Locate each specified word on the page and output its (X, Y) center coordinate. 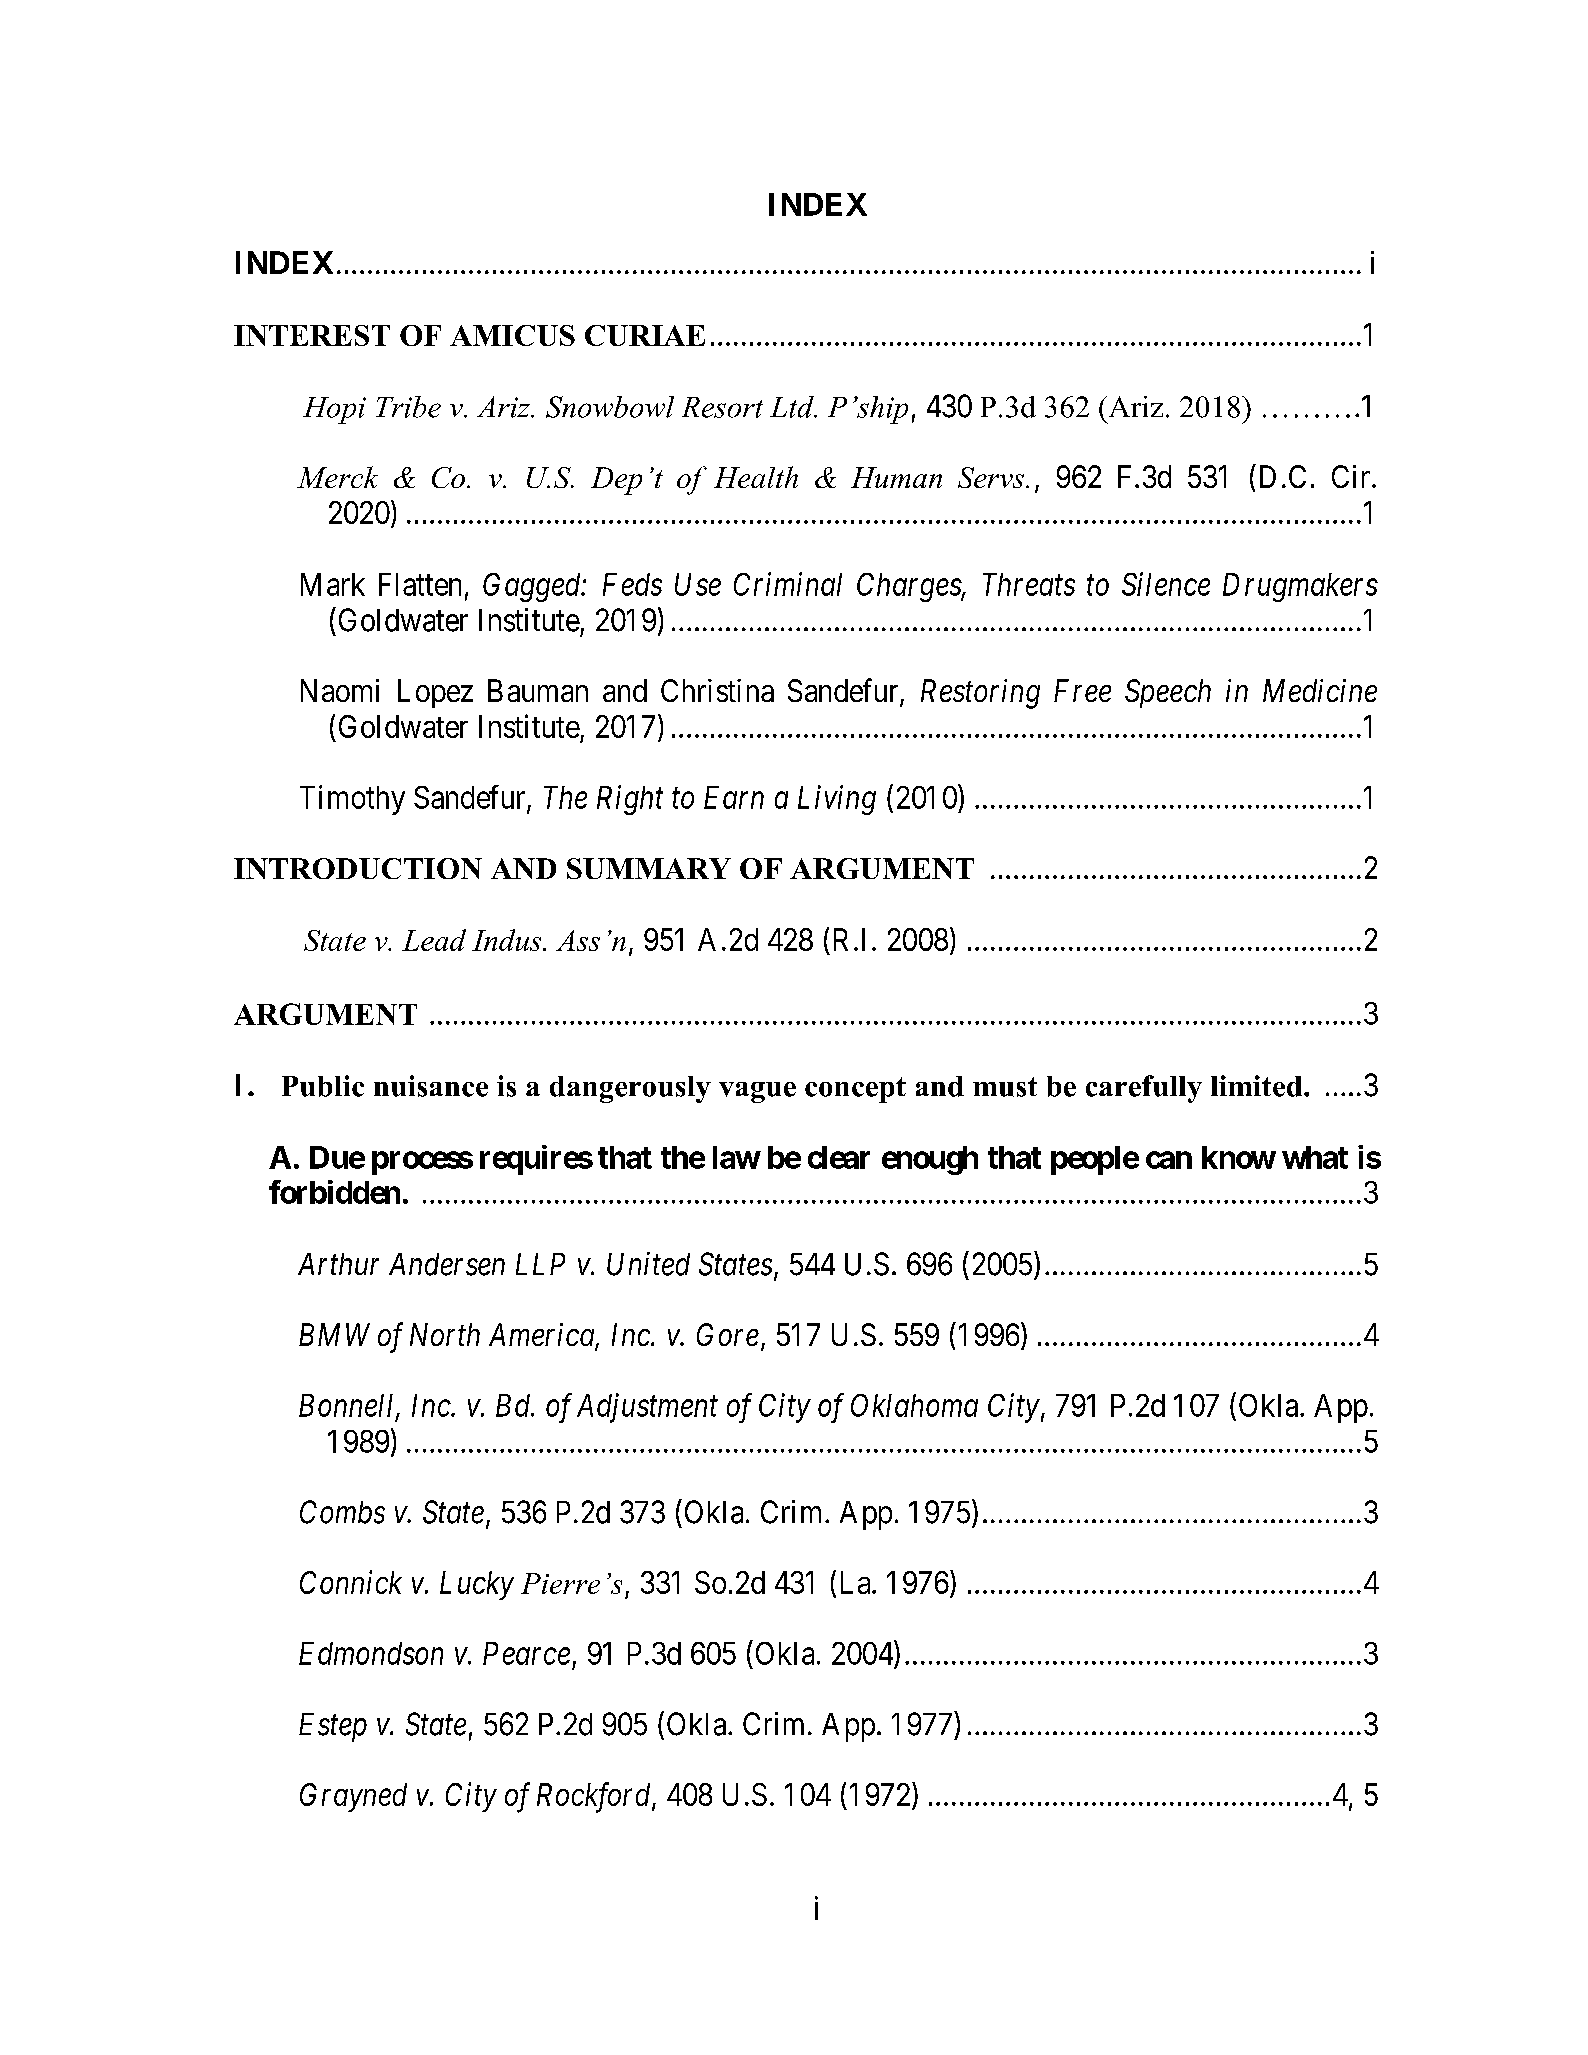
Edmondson (371, 1653)
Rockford (595, 1797)
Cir (1352, 476)
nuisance (431, 1086)
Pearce (526, 1653)
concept (855, 1090)
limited (1258, 1086)
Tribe (408, 407)
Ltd (793, 407)
